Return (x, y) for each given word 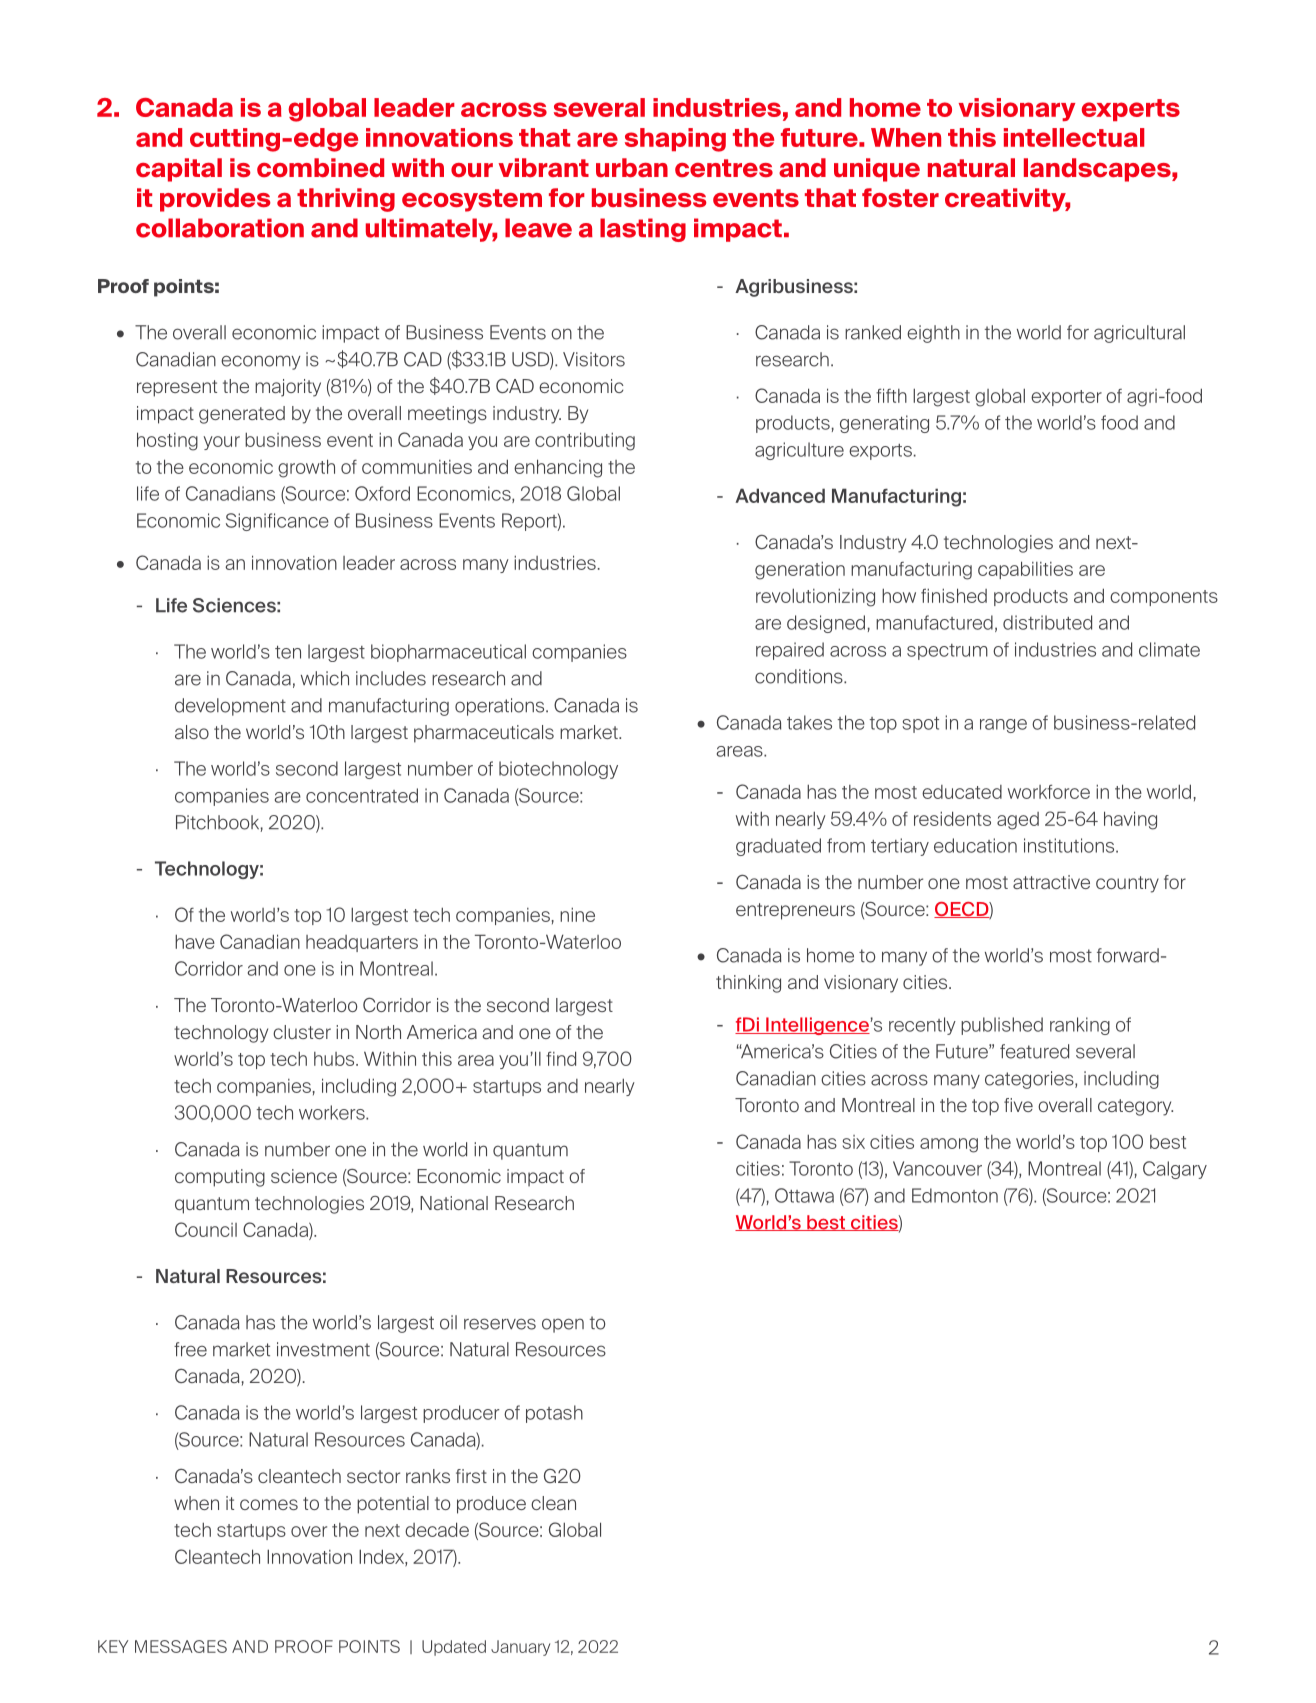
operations (501, 707)
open (563, 1325)
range (1003, 726)
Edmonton (955, 1195)
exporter (1066, 398)
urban (632, 168)
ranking (1080, 1026)
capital (179, 170)
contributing (585, 441)
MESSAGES (181, 1646)
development (230, 707)
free (190, 1349)
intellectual (1074, 137)
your (222, 443)
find (561, 1058)
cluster (302, 1032)
